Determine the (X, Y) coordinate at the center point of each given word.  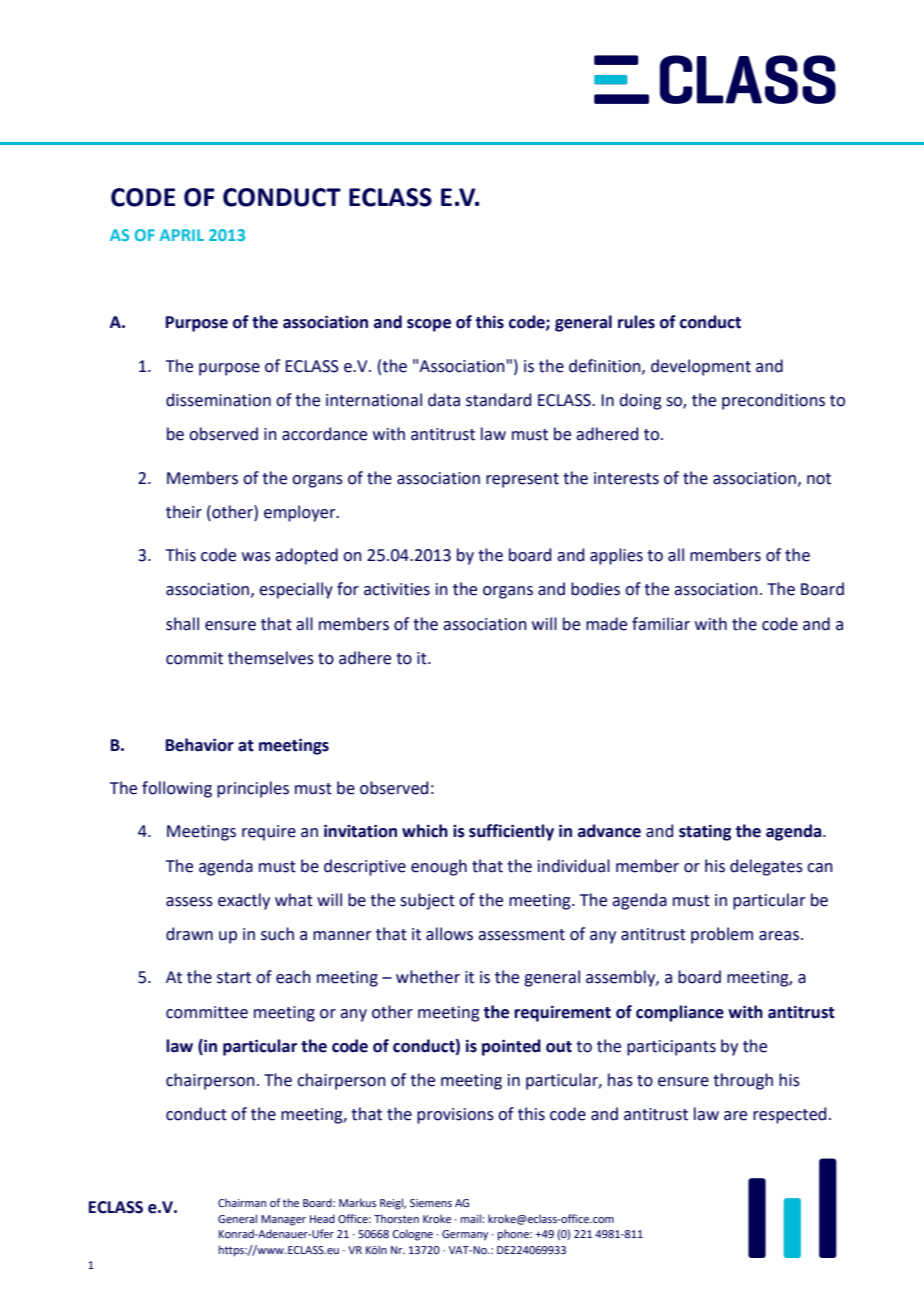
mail (472, 1218)
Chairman (242, 1202)
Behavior (200, 745)
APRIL (181, 235)
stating (705, 832)
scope (429, 325)
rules (636, 322)
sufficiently (511, 832)
